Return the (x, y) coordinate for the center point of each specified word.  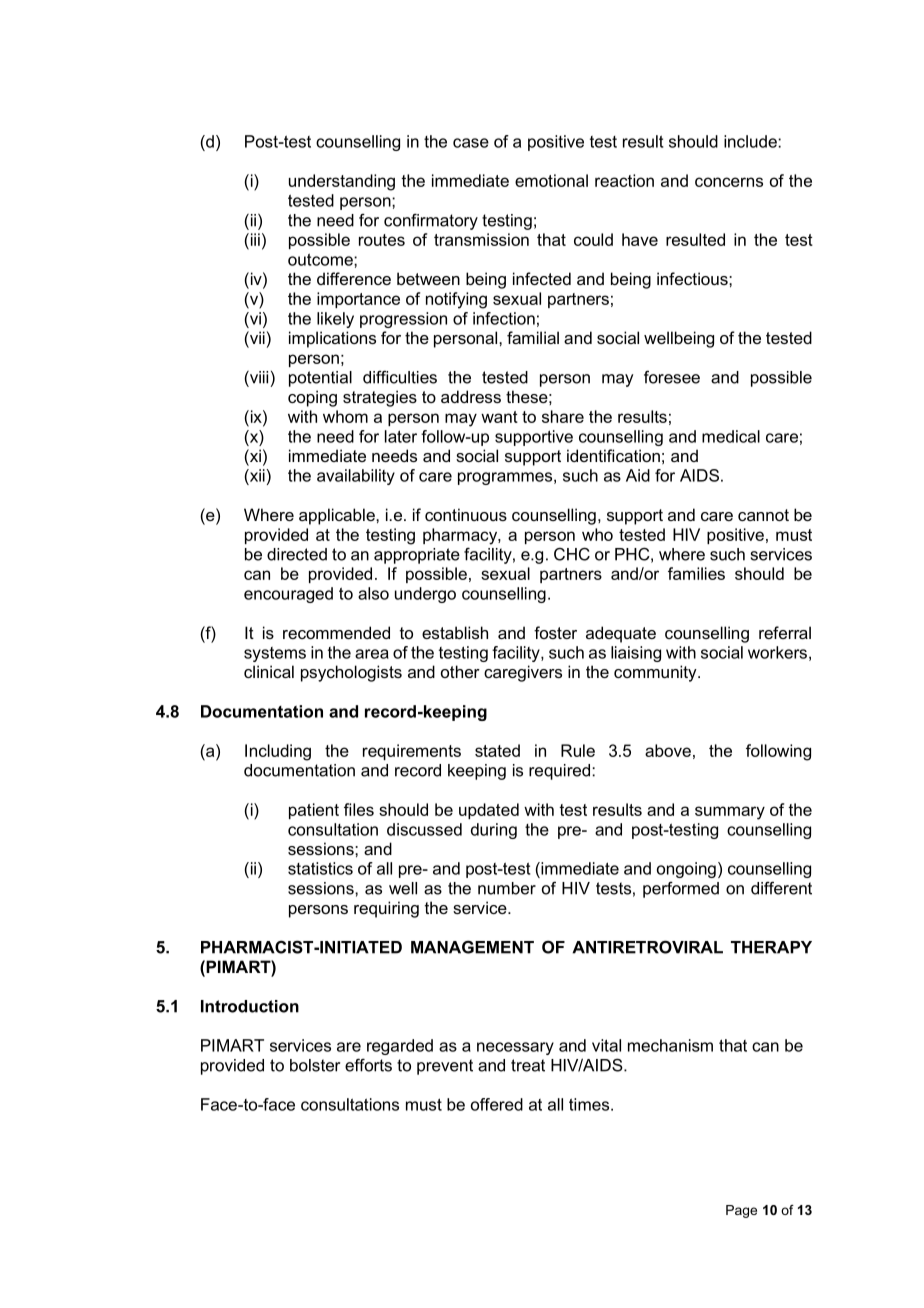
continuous (466, 514)
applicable (338, 516)
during (494, 831)
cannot (763, 515)
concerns (729, 182)
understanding (342, 182)
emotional (551, 180)
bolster (315, 1065)
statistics (320, 868)
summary (730, 813)
